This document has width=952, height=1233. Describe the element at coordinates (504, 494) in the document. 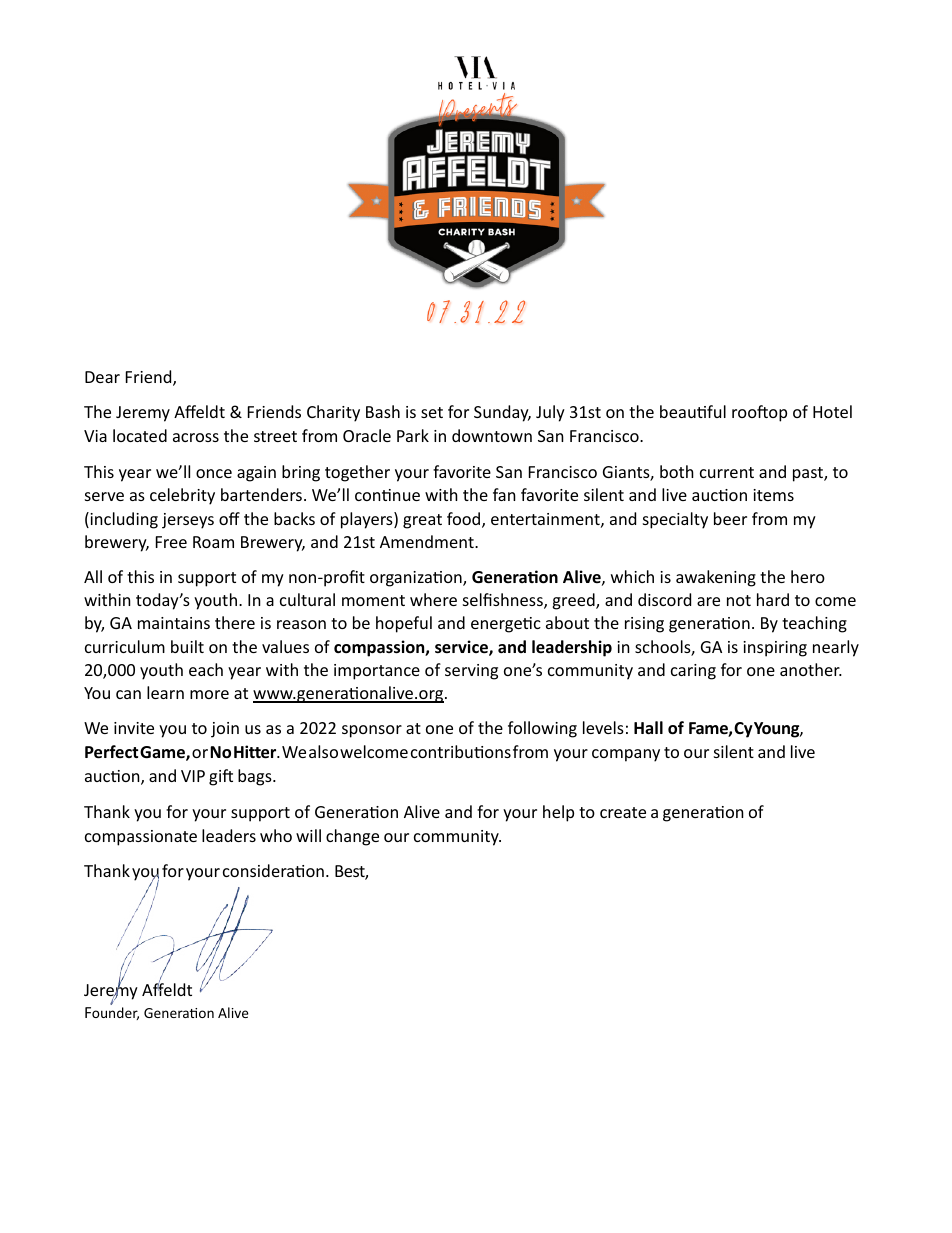

I see `fan` at that location.
